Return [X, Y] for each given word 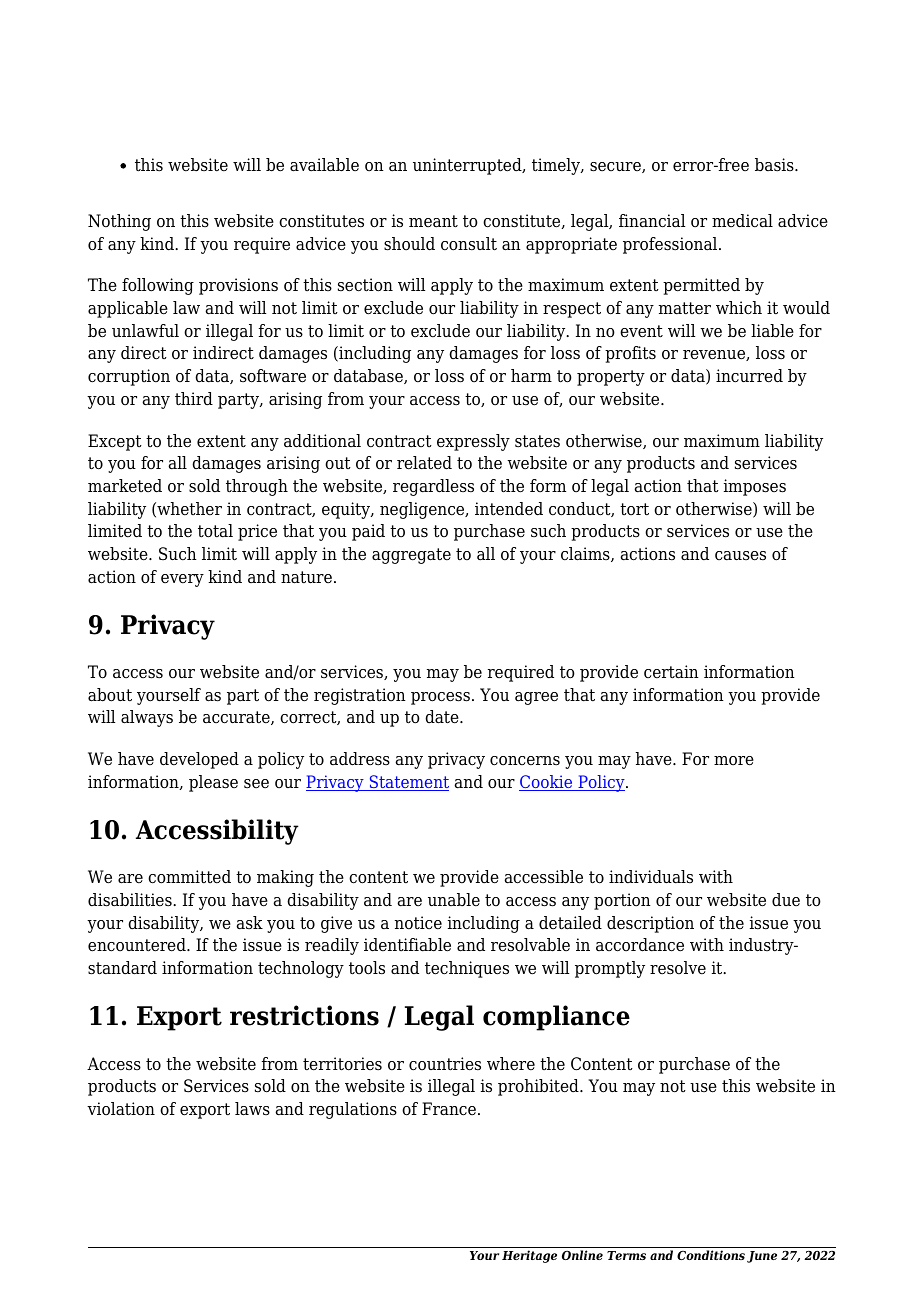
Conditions [711, 1255]
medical [742, 221]
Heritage [529, 1256]
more [734, 761]
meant [433, 221]
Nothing [119, 222]
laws [252, 1109]
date [443, 717]
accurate [237, 718]
